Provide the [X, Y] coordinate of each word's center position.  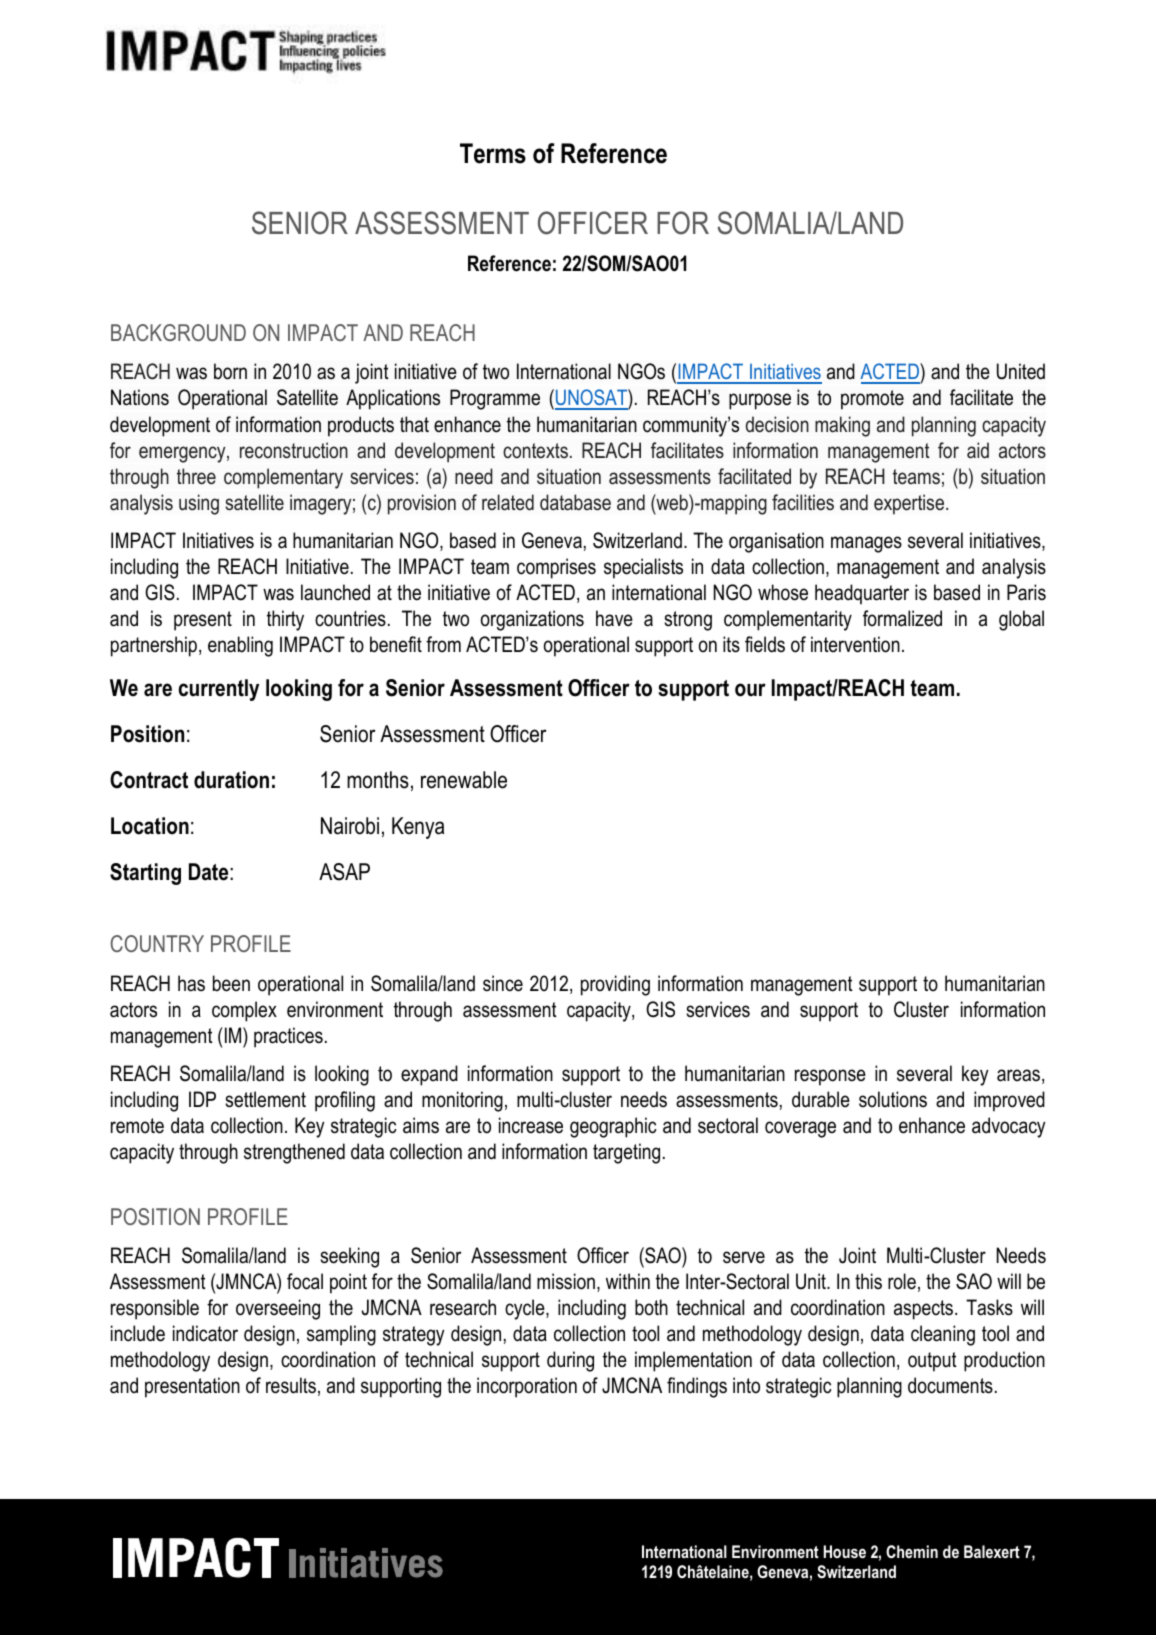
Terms [493, 153]
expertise [910, 504]
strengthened [294, 1153]
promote [872, 400]
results [291, 1385]
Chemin [912, 1551]
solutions [893, 1099]
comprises [556, 568]
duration [231, 780]
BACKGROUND [178, 332]
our [750, 690]
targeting [626, 1153]
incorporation [527, 1387]
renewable [464, 780]
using [199, 504]
